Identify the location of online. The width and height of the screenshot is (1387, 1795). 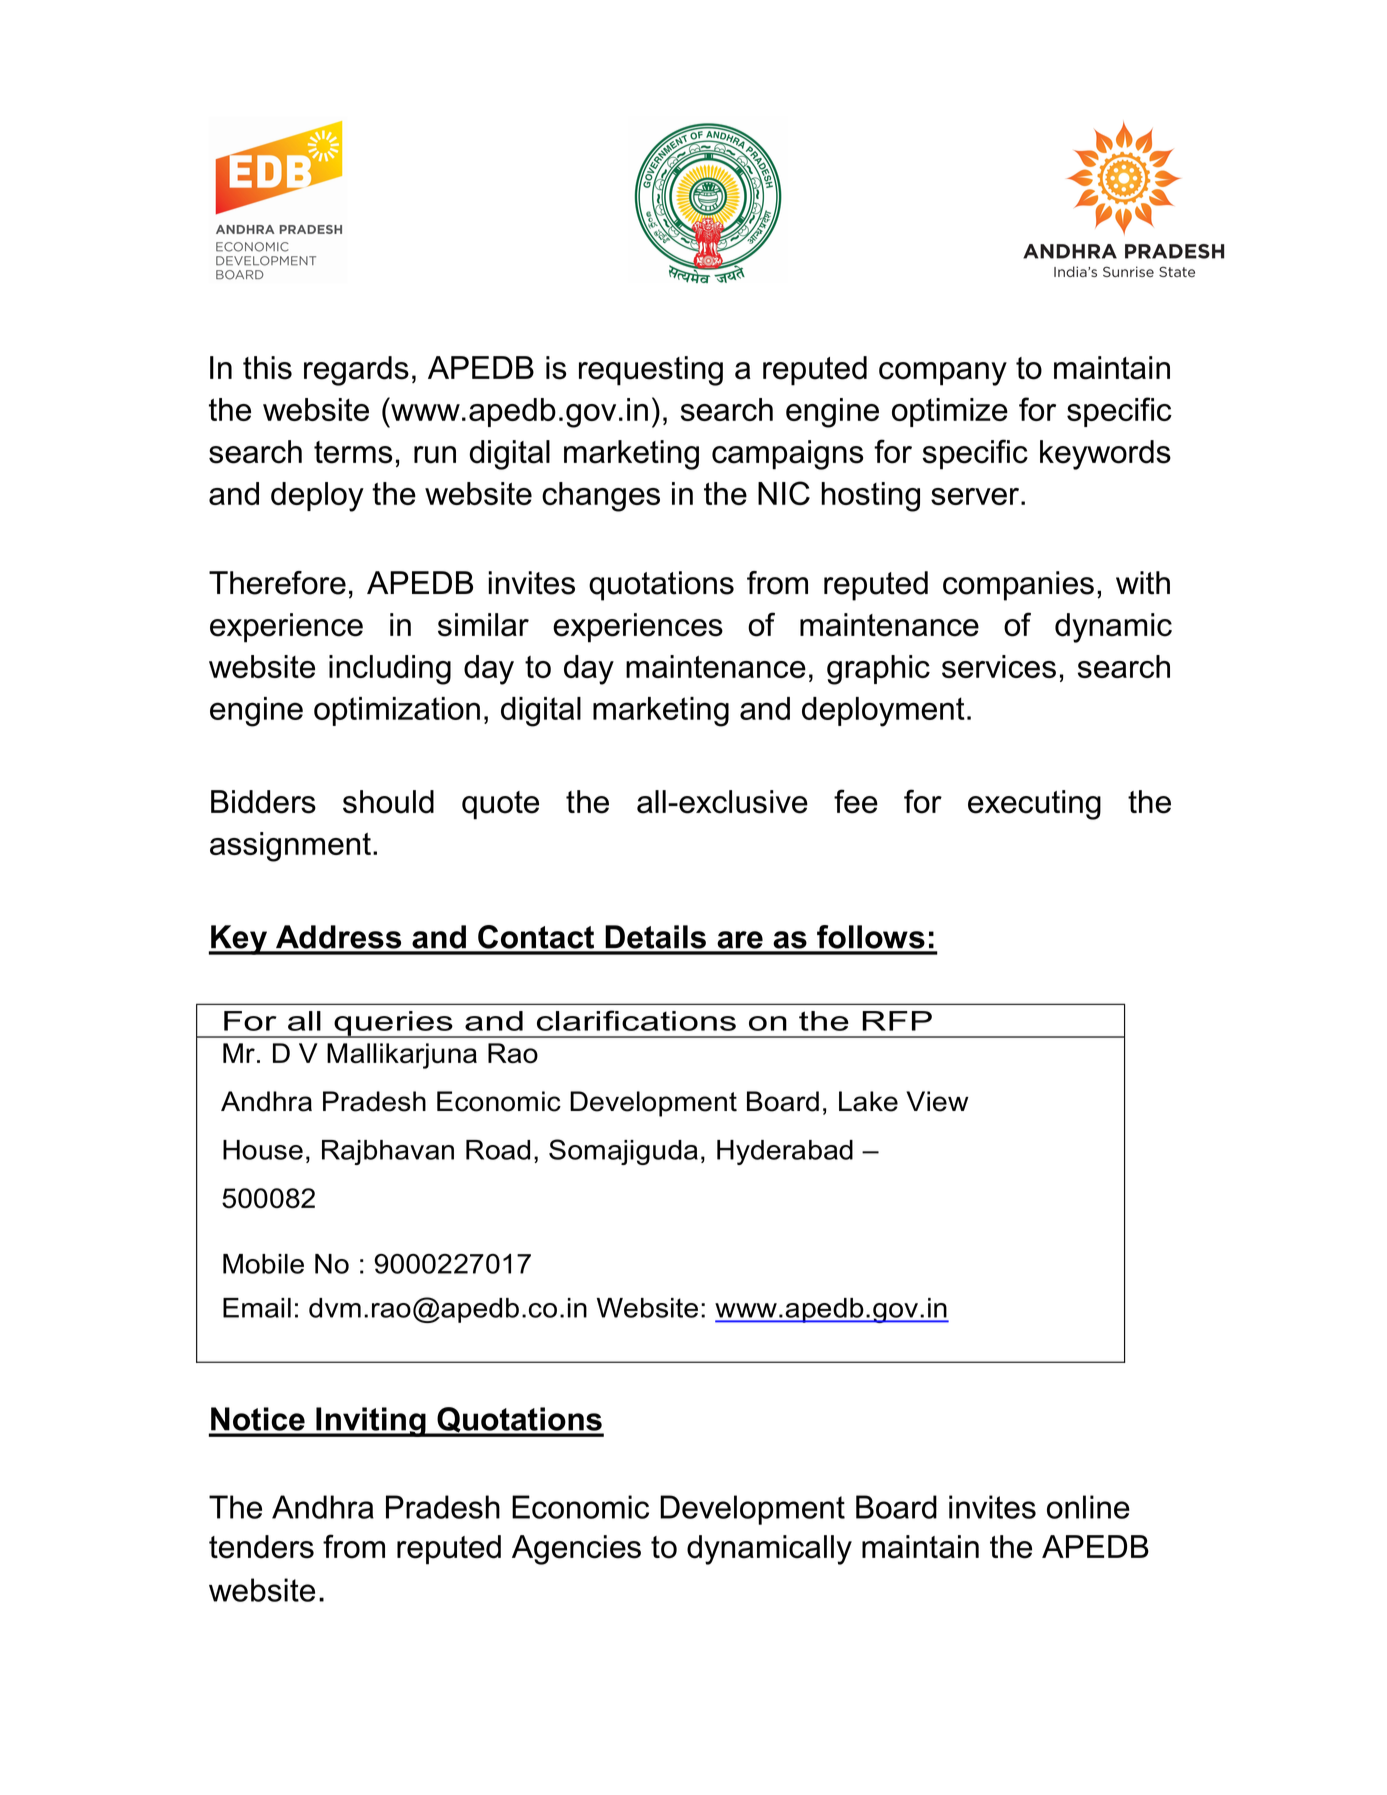
(1088, 1507).
